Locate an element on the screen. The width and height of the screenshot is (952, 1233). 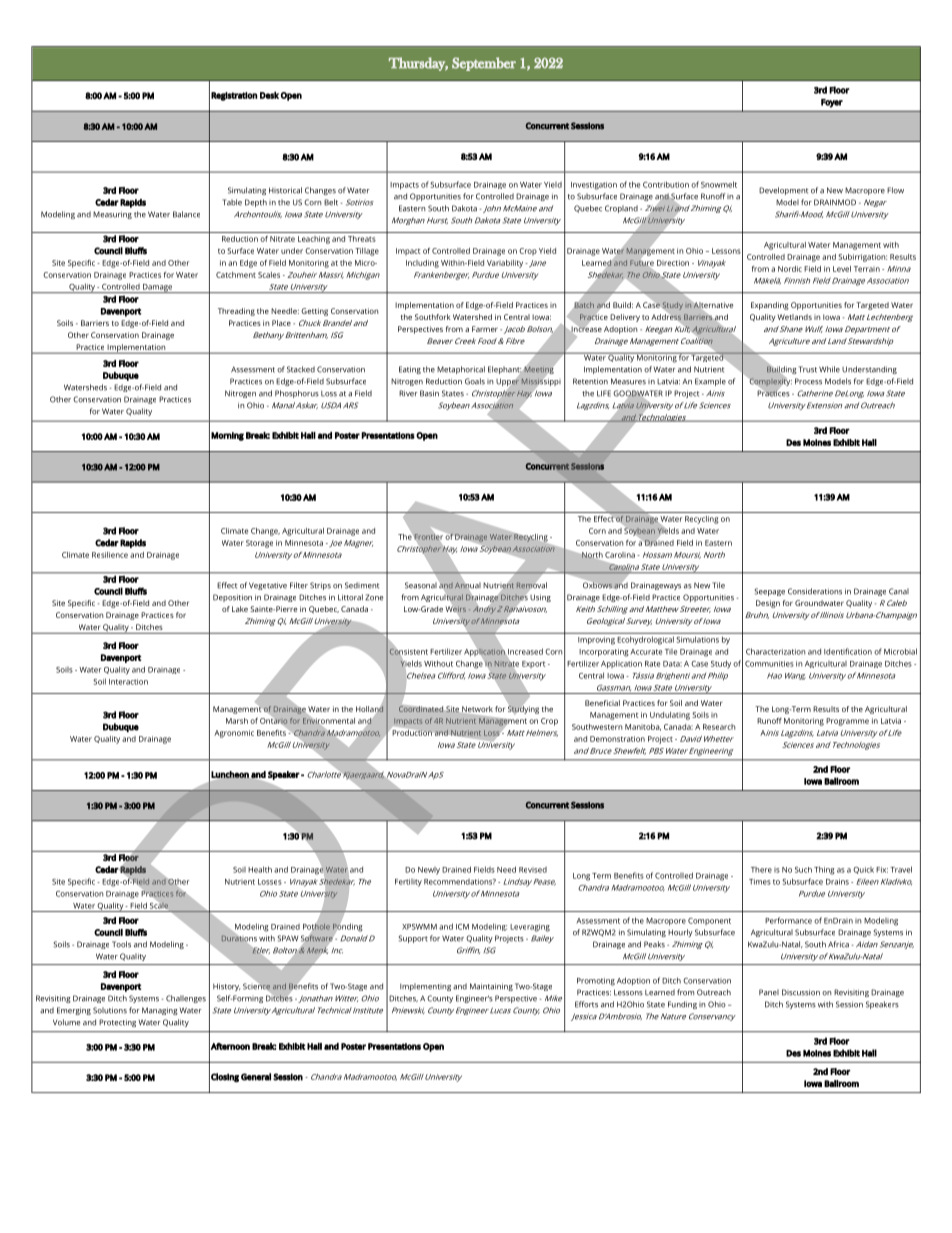
Considerations is located at coordinates (815, 591).
